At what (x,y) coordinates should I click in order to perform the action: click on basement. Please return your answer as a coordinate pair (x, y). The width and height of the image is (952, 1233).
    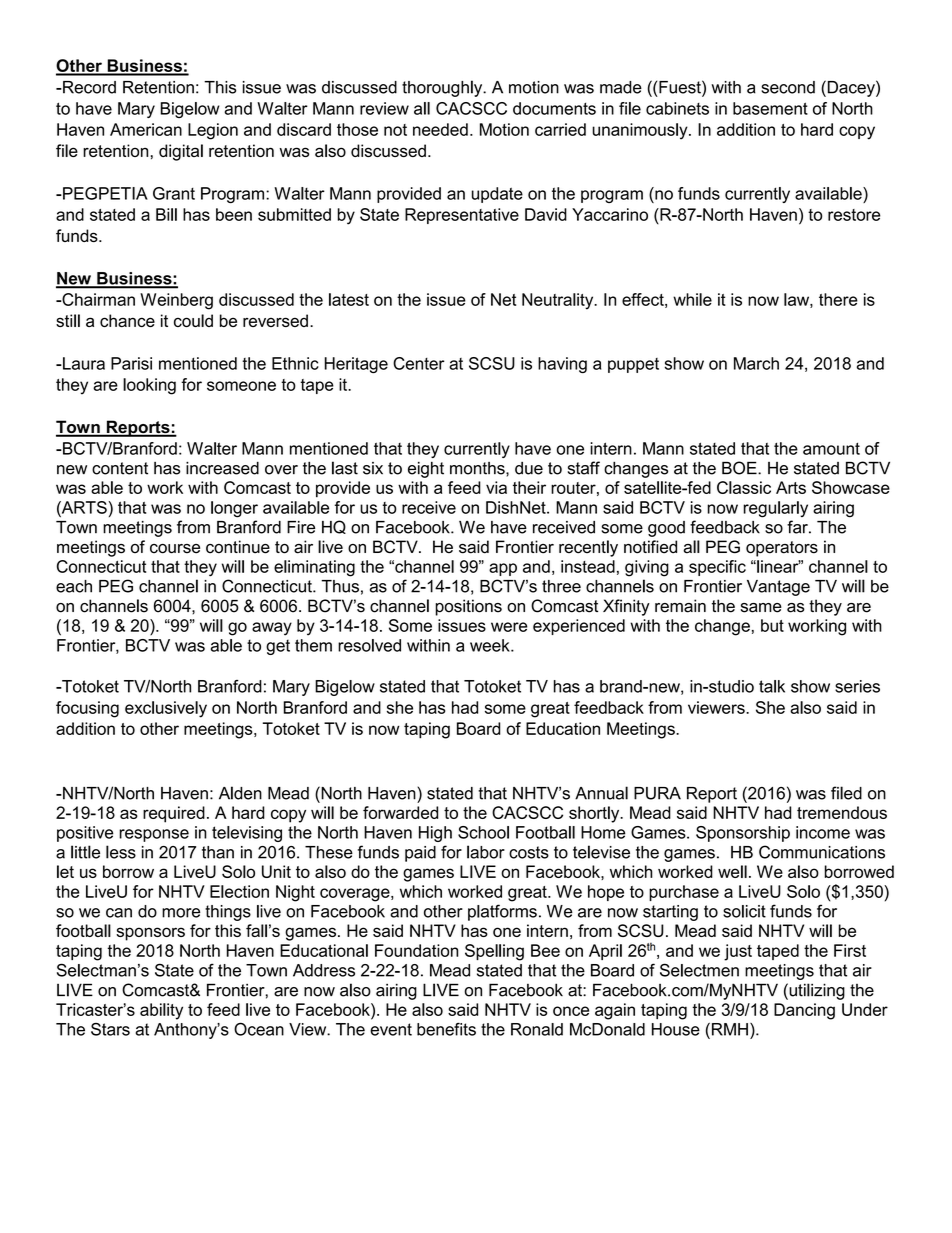
    Looking at the image, I should click on (770, 108).
